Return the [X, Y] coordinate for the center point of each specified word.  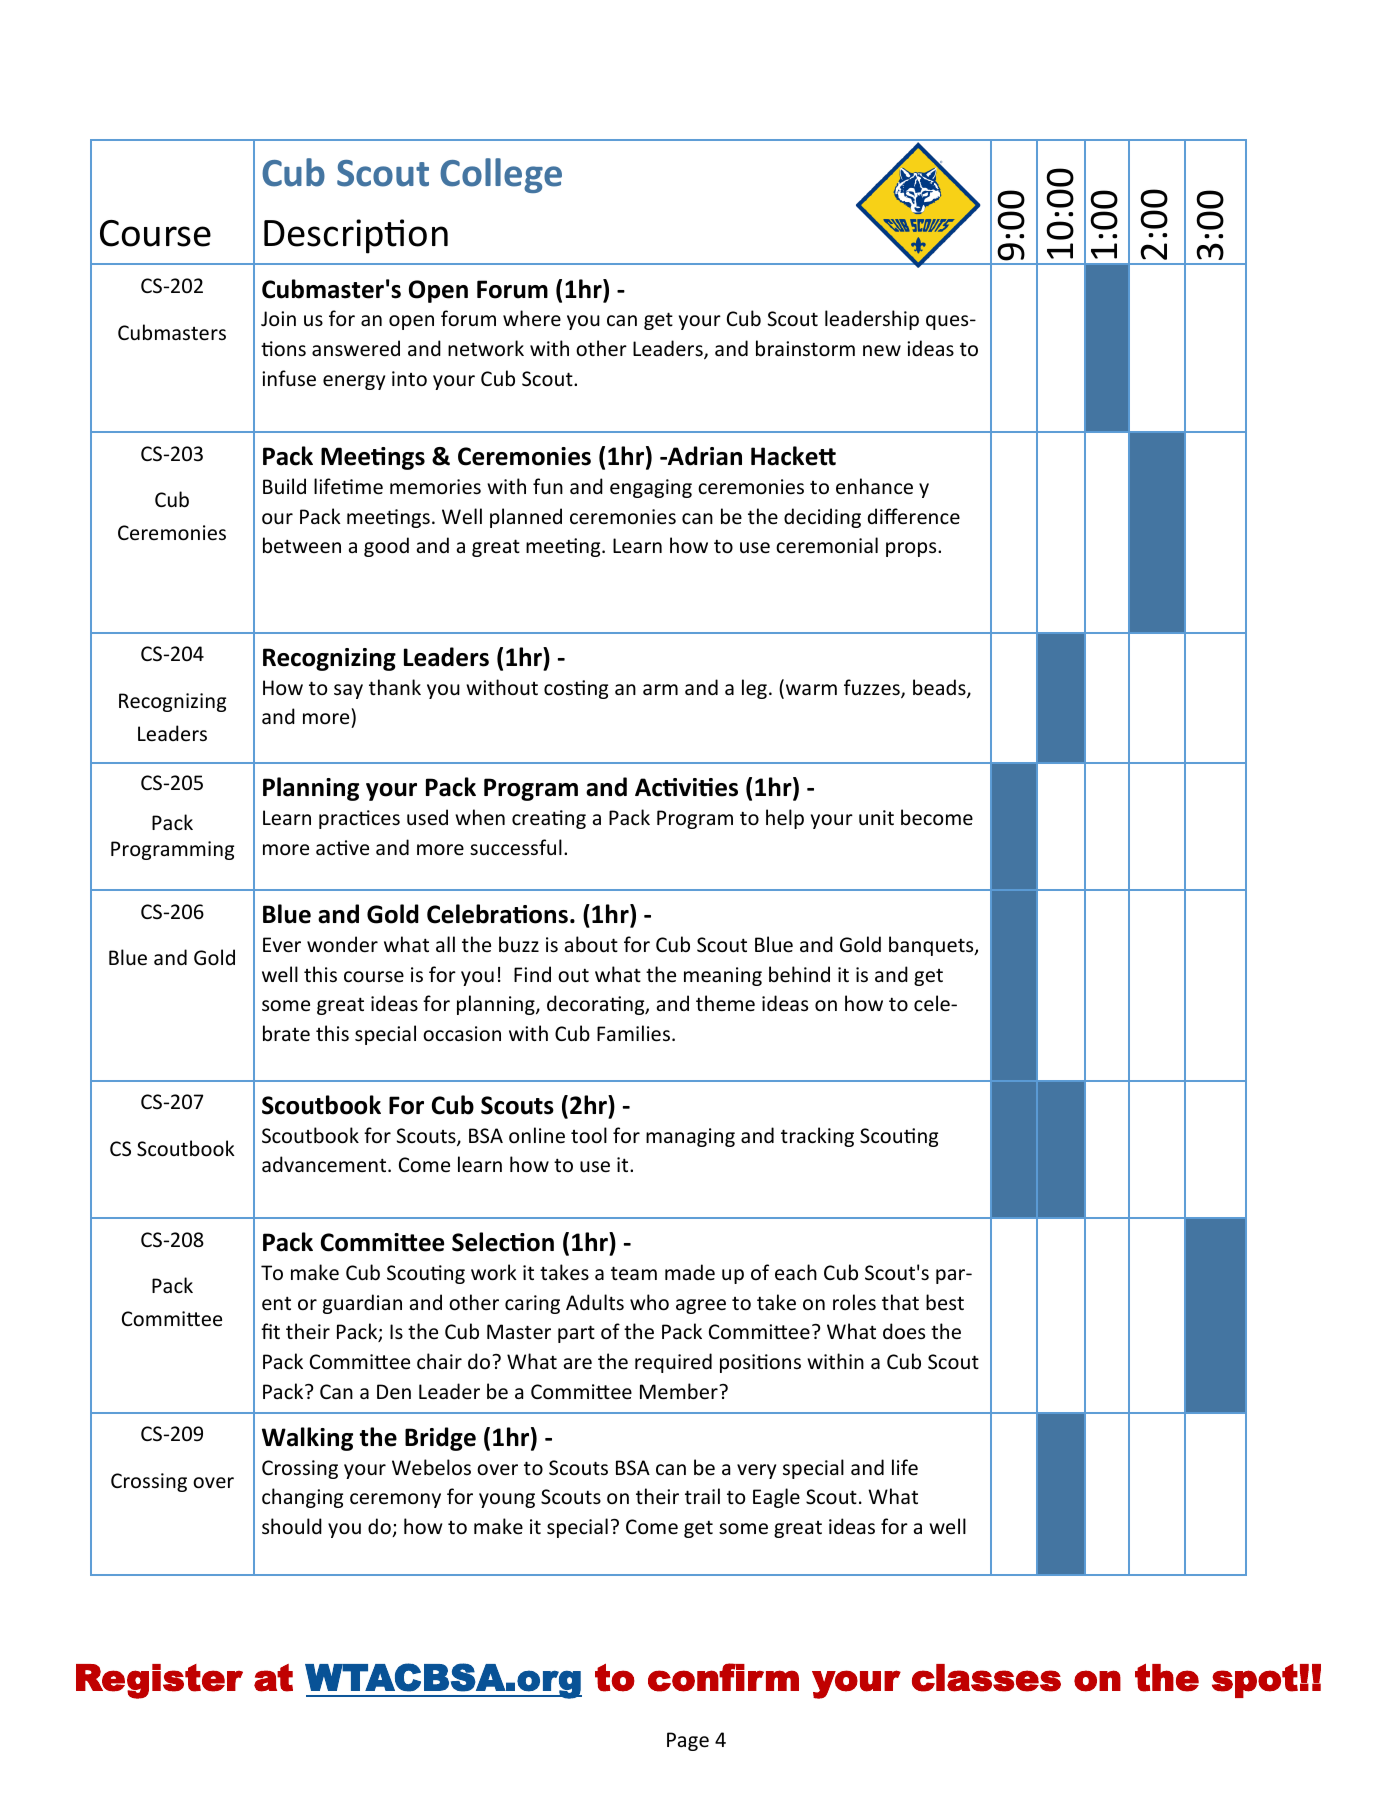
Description [356, 236]
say [348, 691]
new [882, 351]
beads [940, 688]
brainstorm [805, 348]
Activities [686, 787]
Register [159, 1681]
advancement [325, 1164]
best [945, 1302]
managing [690, 1137]
